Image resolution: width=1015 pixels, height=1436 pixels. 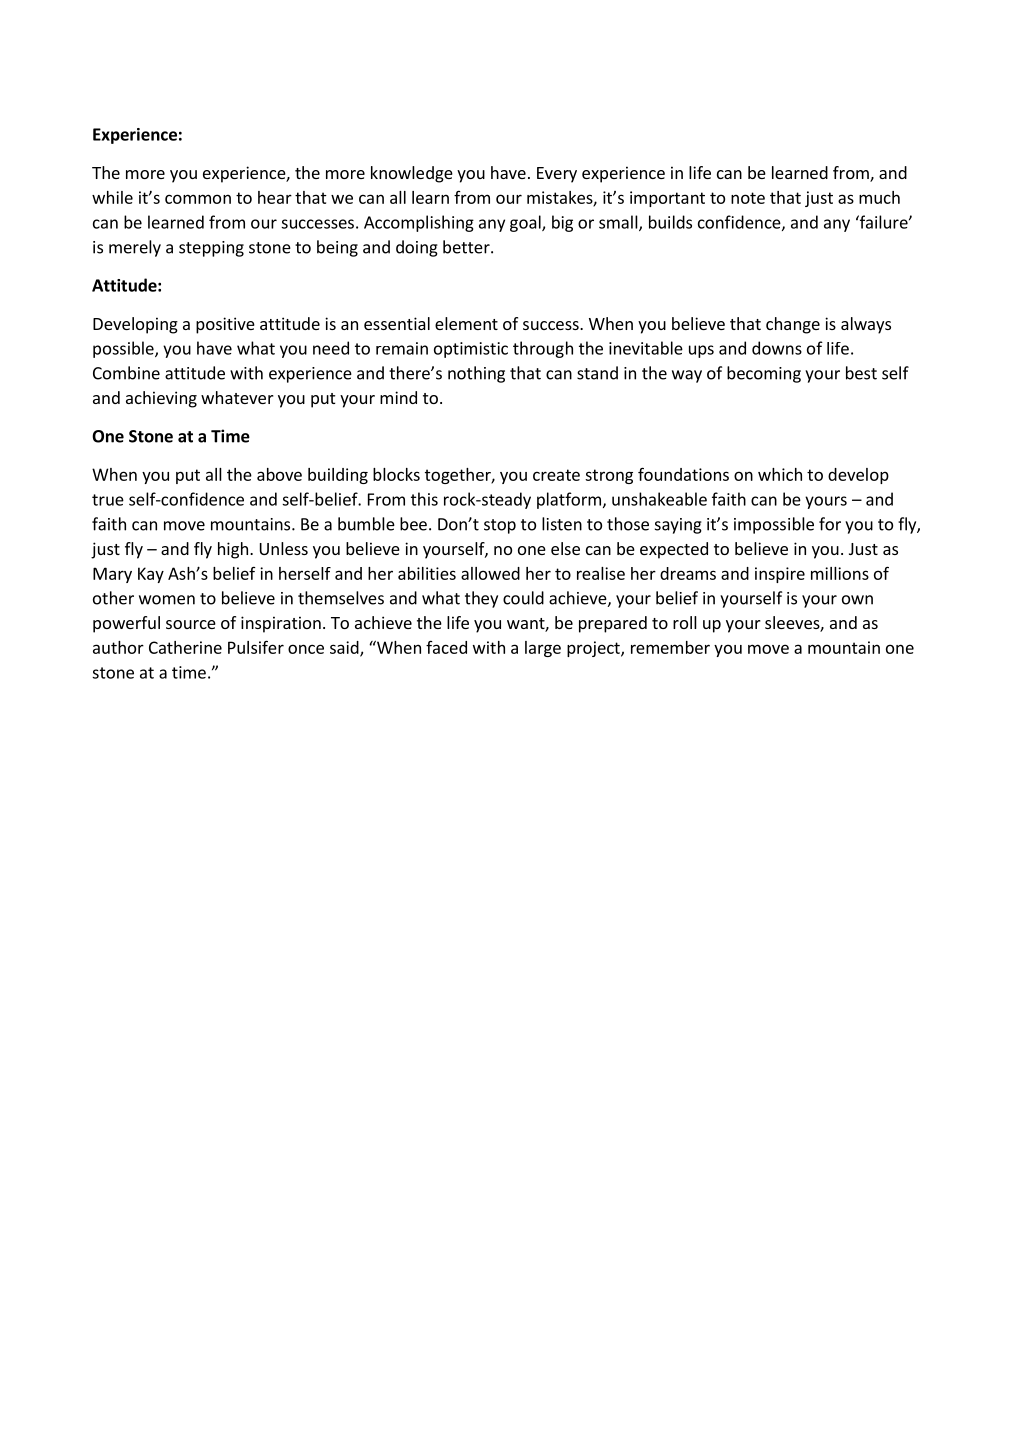 I want to click on Every, so click(x=557, y=175).
